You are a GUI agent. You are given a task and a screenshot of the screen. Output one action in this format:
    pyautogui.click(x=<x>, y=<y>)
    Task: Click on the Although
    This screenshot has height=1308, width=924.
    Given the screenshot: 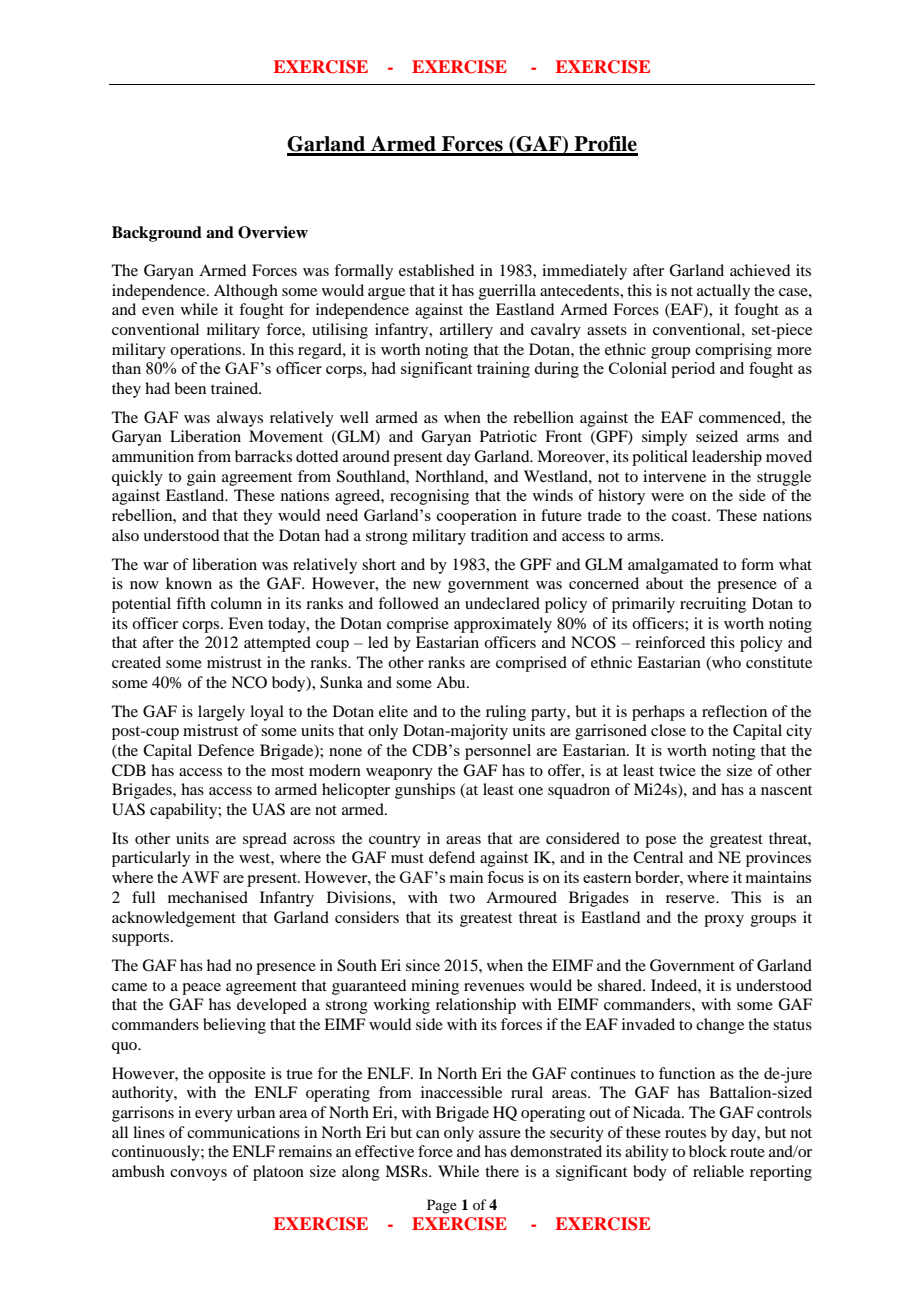 What is the action you would take?
    pyautogui.click(x=246, y=292)
